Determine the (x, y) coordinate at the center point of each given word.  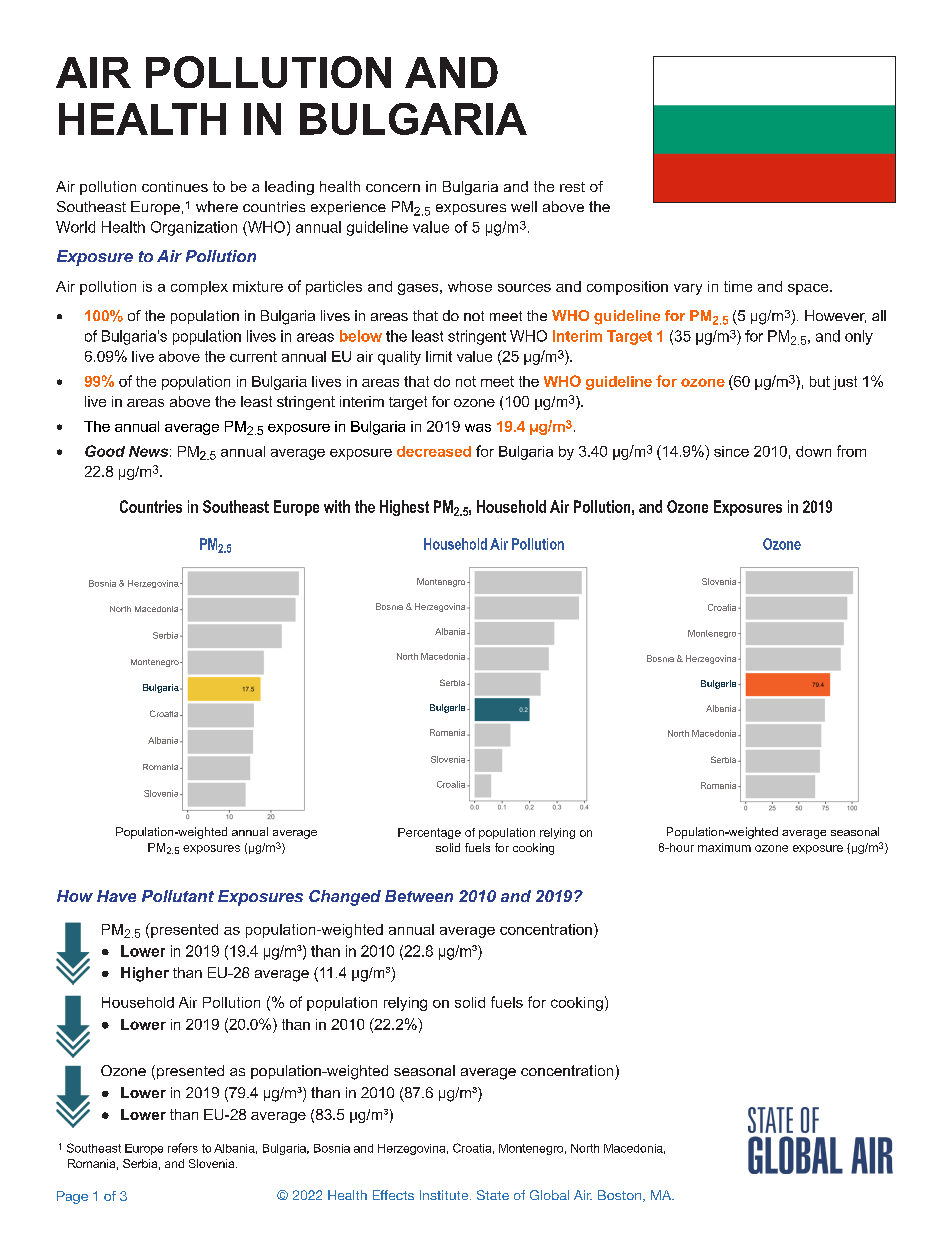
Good (105, 451)
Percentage (429, 833)
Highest (404, 508)
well (524, 206)
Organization (194, 228)
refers (183, 1148)
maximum (724, 847)
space (809, 289)
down (813, 451)
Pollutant (178, 896)
